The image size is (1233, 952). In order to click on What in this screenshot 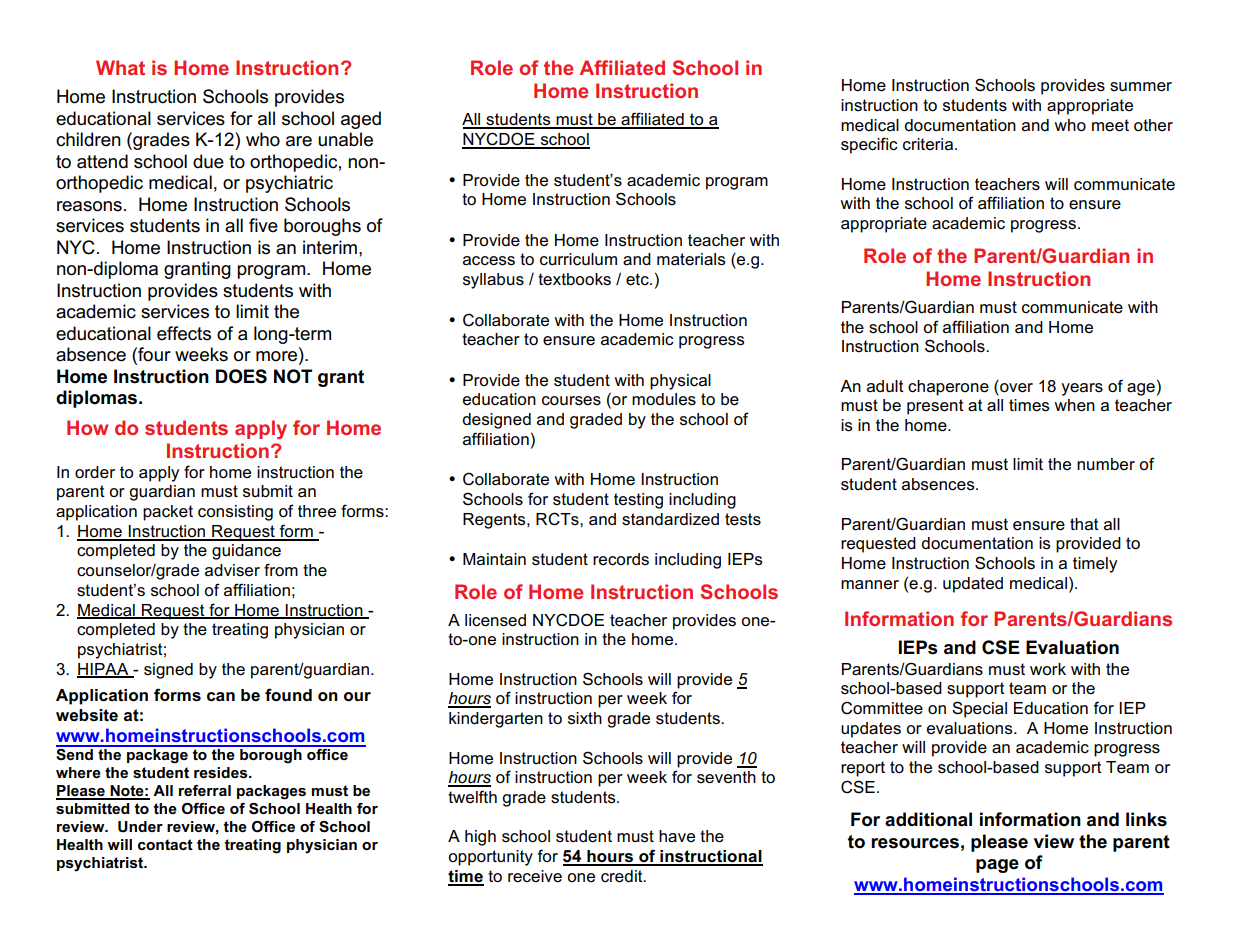, I will do `click(120, 67)`.
